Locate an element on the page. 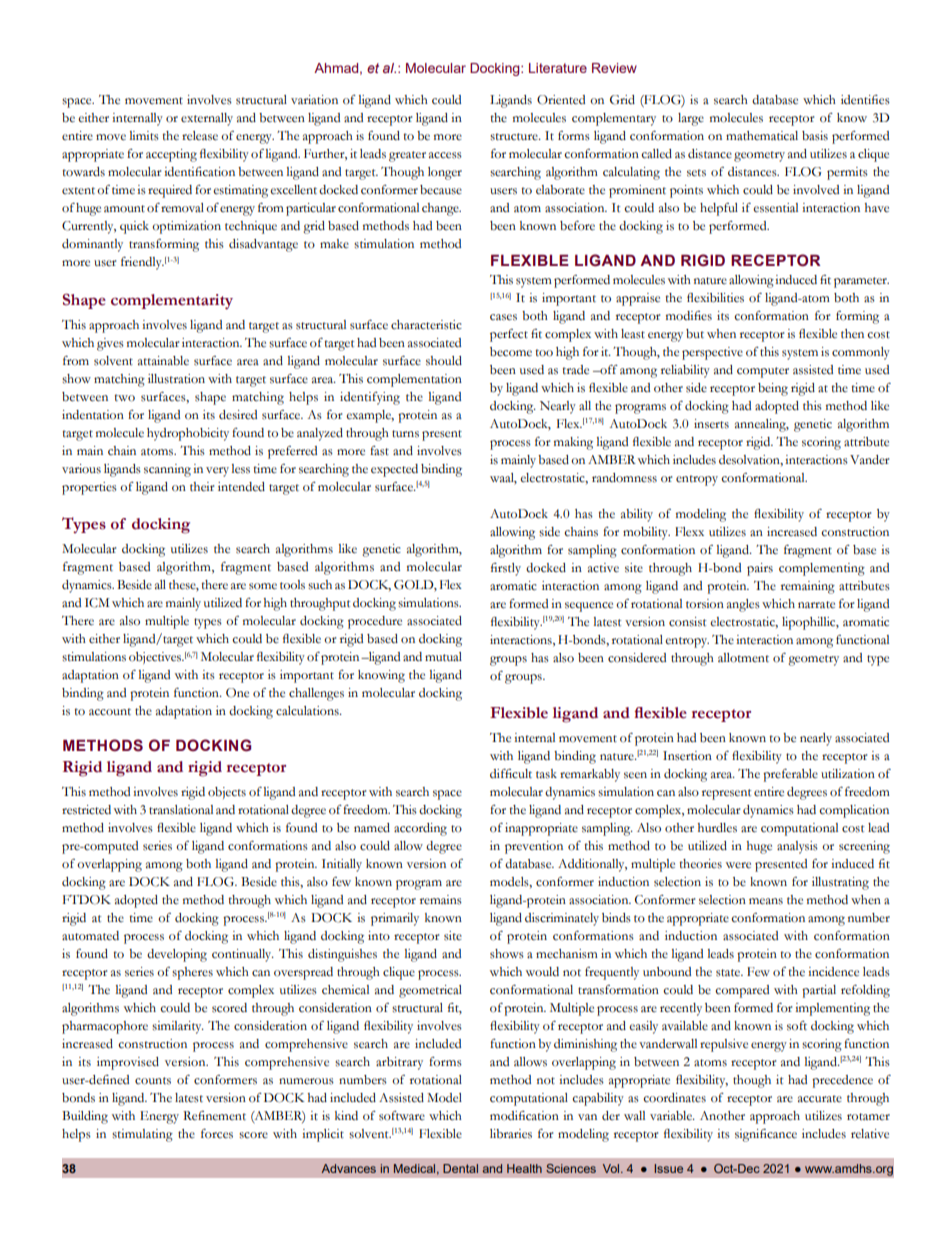  externally is located at coordinates (207, 119).
